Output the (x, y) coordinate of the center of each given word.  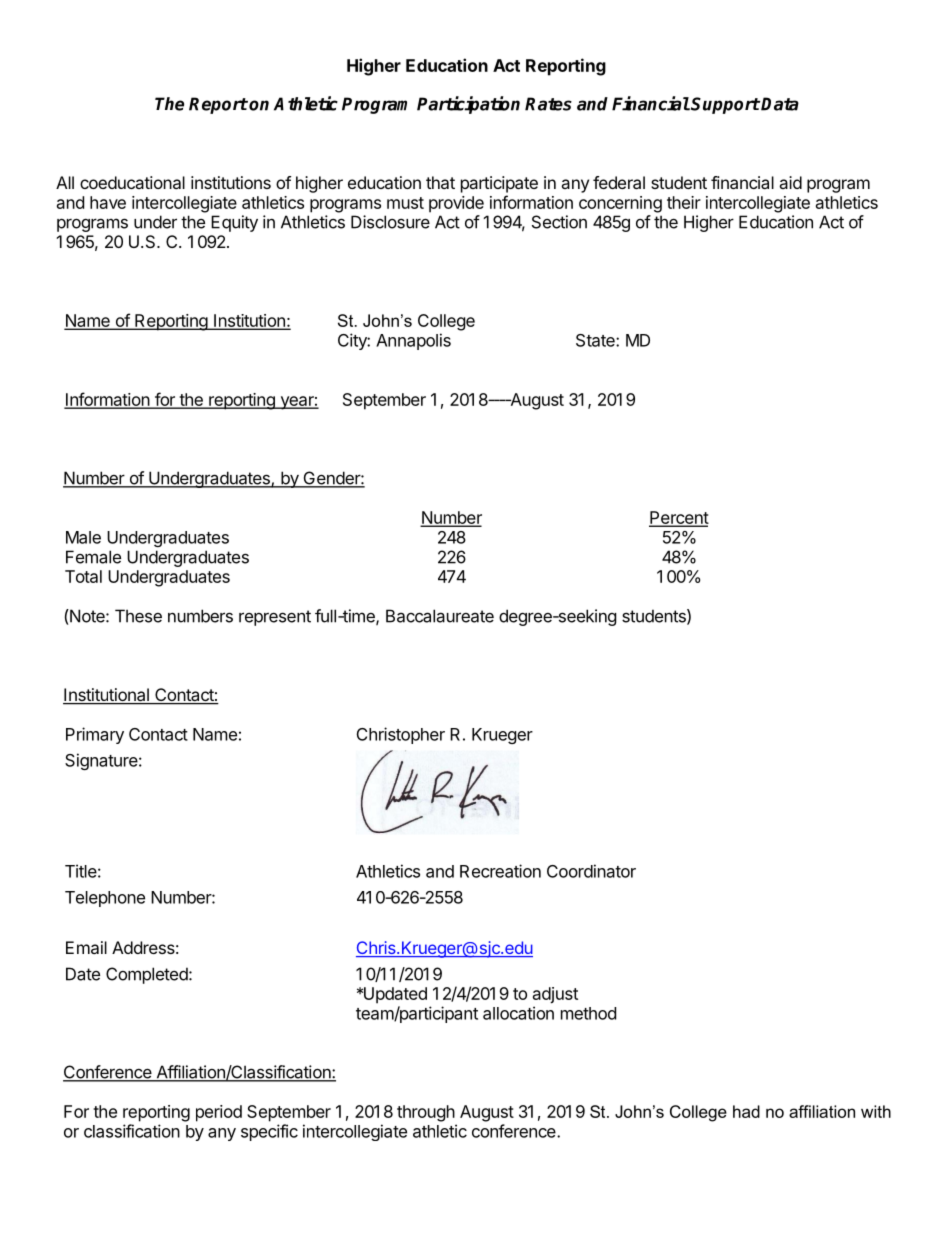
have (108, 202)
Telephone (105, 899)
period (219, 1113)
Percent (679, 518)
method (588, 1013)
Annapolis (413, 341)
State (596, 340)
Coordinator (591, 871)
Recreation (500, 871)
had (746, 1111)
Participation (468, 105)
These (138, 616)
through (426, 1113)
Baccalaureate (440, 616)
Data (780, 104)
